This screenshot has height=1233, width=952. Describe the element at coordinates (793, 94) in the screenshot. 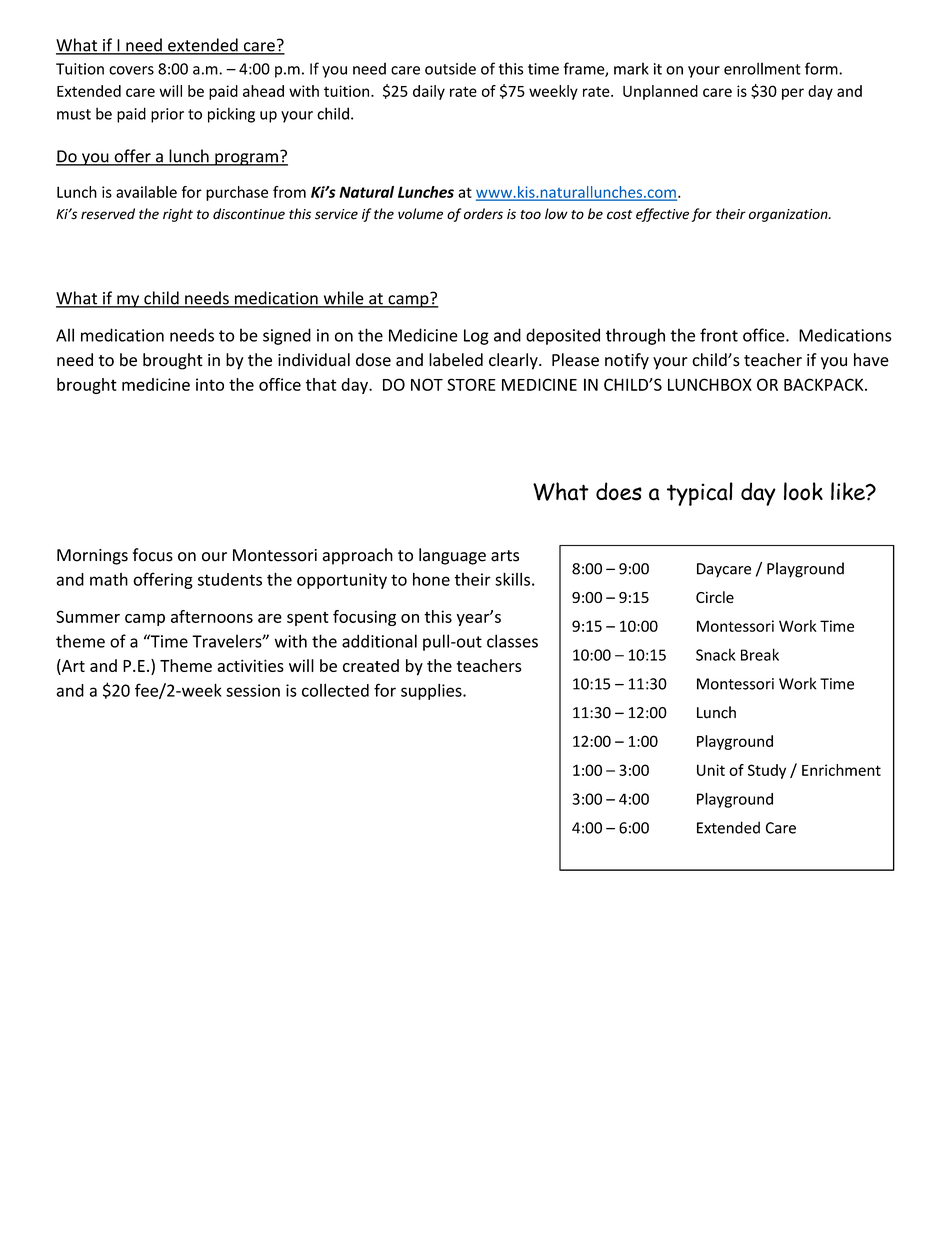

I see `per` at that location.
